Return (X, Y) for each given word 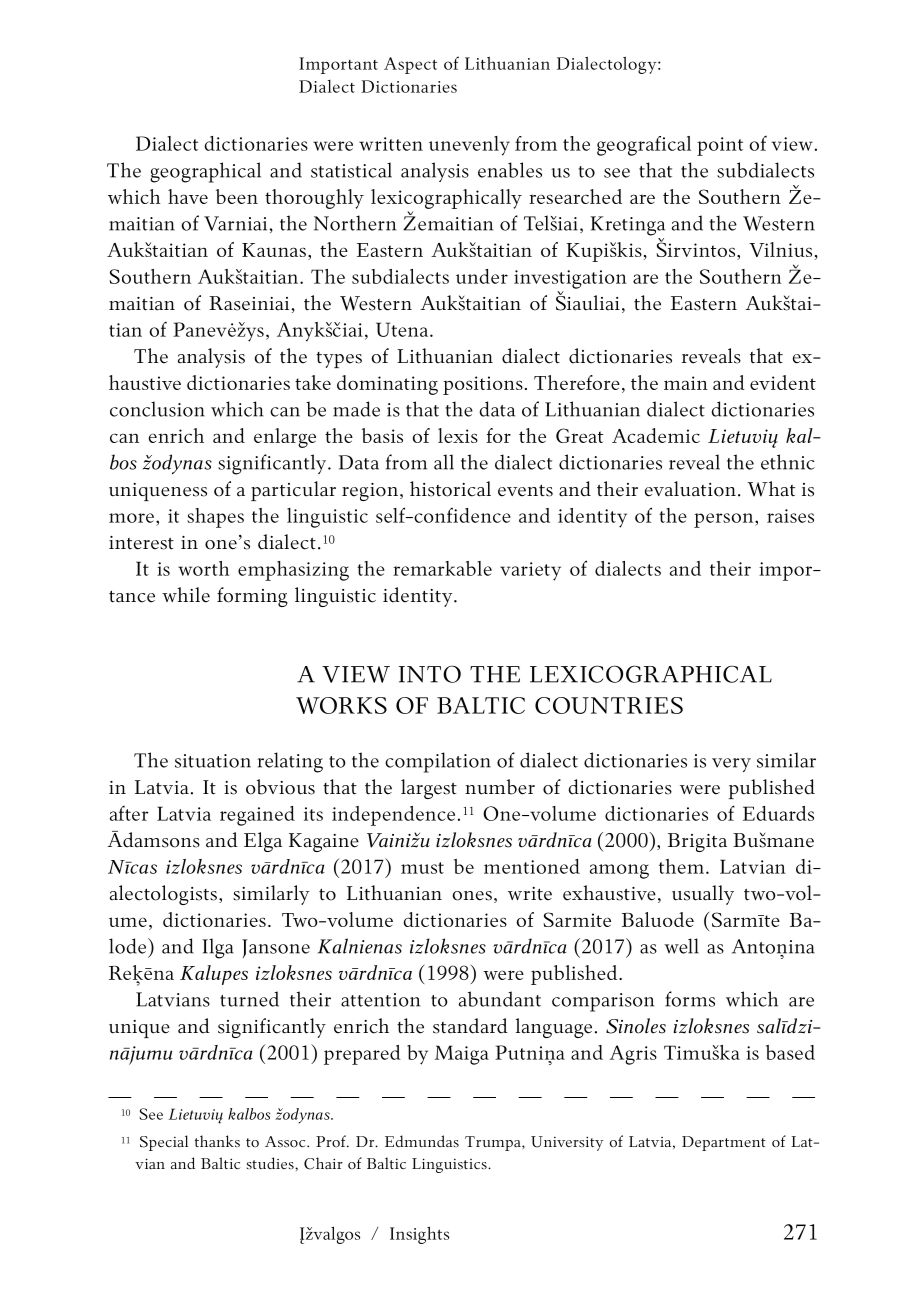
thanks (217, 1141)
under (482, 276)
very (731, 765)
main (686, 383)
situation (213, 761)
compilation (438, 762)
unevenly (469, 146)
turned (249, 999)
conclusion (157, 409)
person (725, 520)
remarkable (442, 568)
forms (690, 999)
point (720, 146)
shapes (215, 518)
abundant (500, 999)
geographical (205, 172)
